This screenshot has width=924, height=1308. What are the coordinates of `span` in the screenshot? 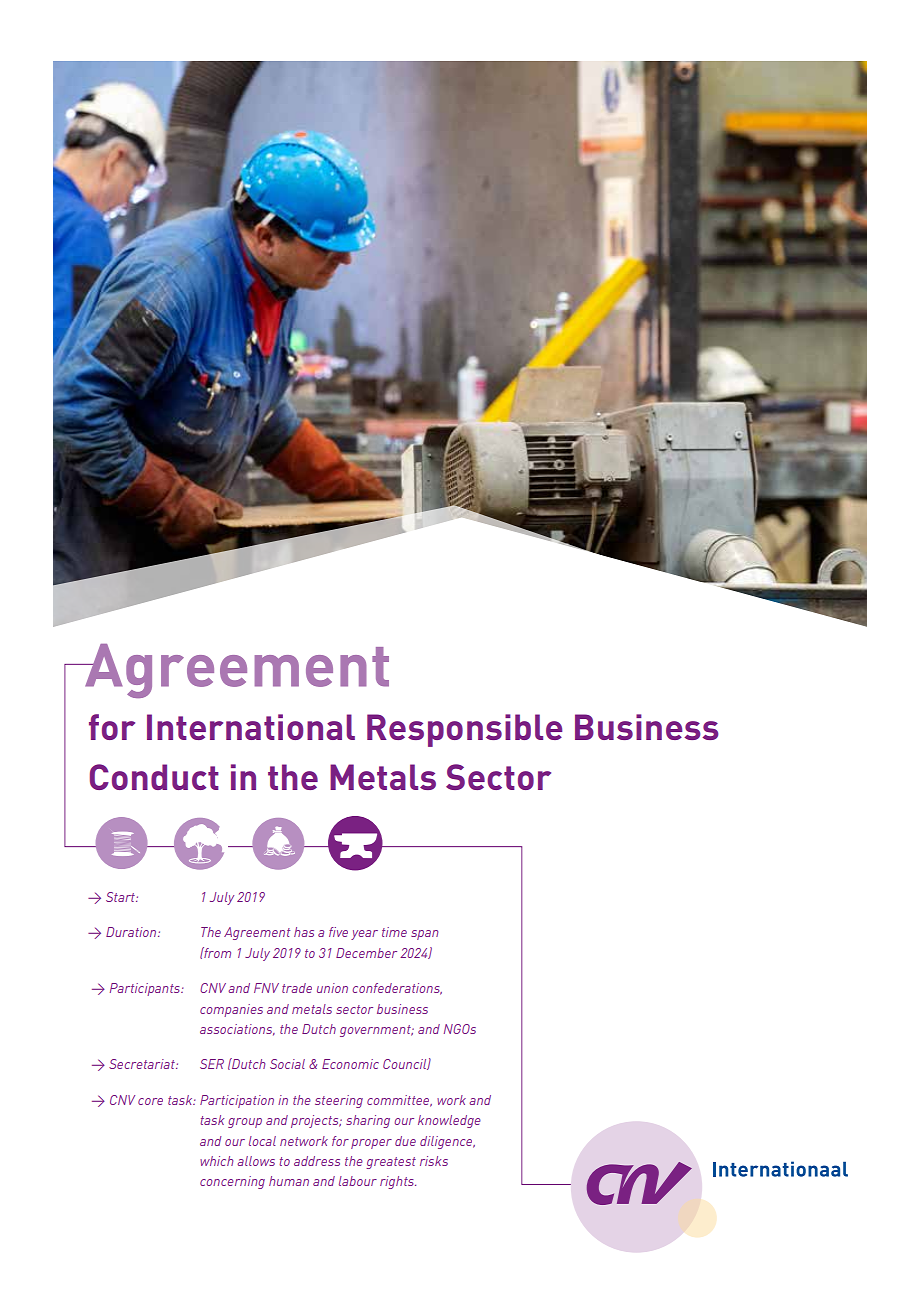 It's located at (424, 935).
